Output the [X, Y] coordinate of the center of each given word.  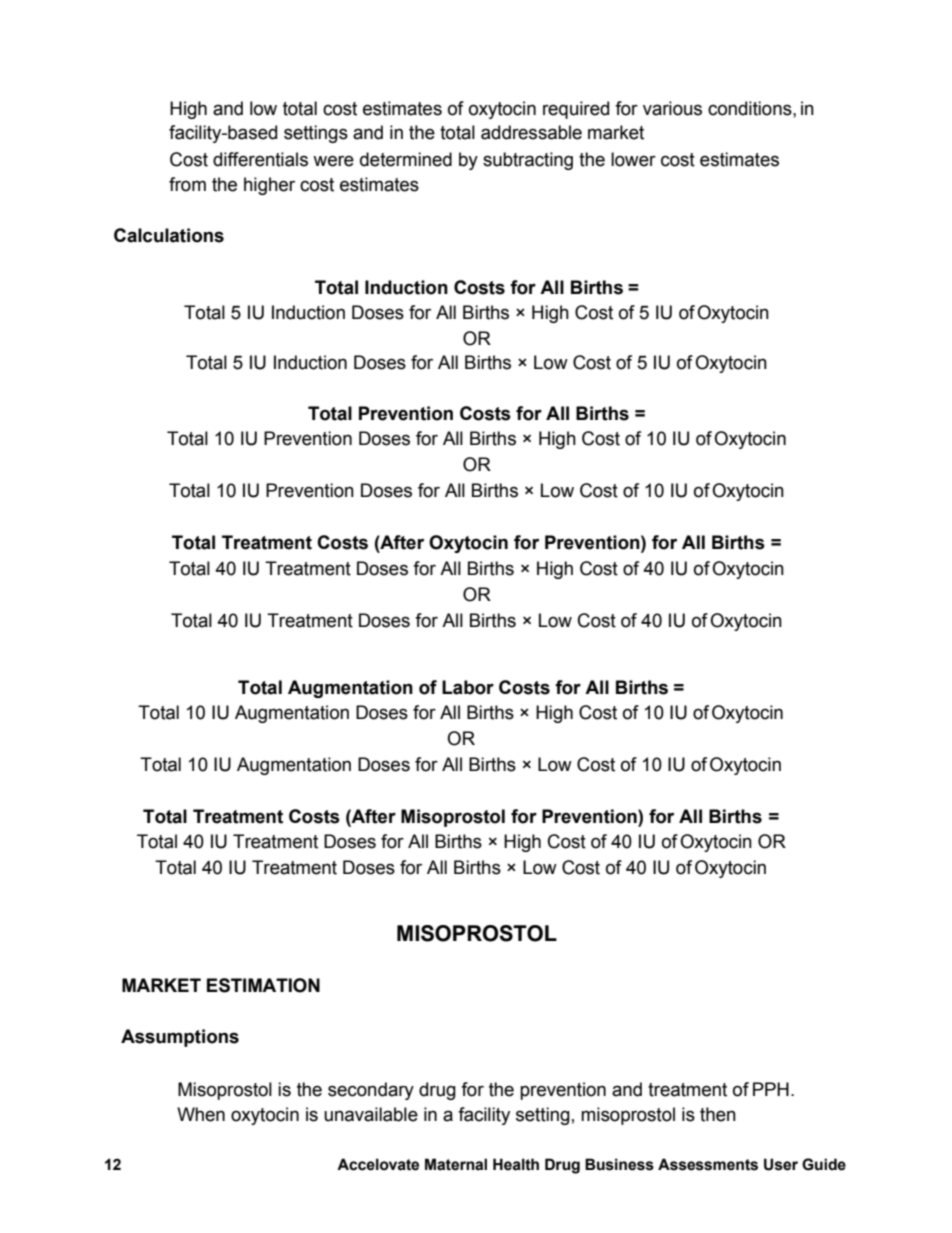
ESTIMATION [263, 985]
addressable [531, 132]
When [201, 1114]
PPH [771, 1089]
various [672, 108]
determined [406, 159]
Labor [468, 687]
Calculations [169, 235]
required [576, 110]
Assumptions [180, 1038]
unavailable [371, 1114]
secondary [371, 1091]
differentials [260, 159]
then [718, 1114]
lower [633, 159]
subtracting [528, 161]
